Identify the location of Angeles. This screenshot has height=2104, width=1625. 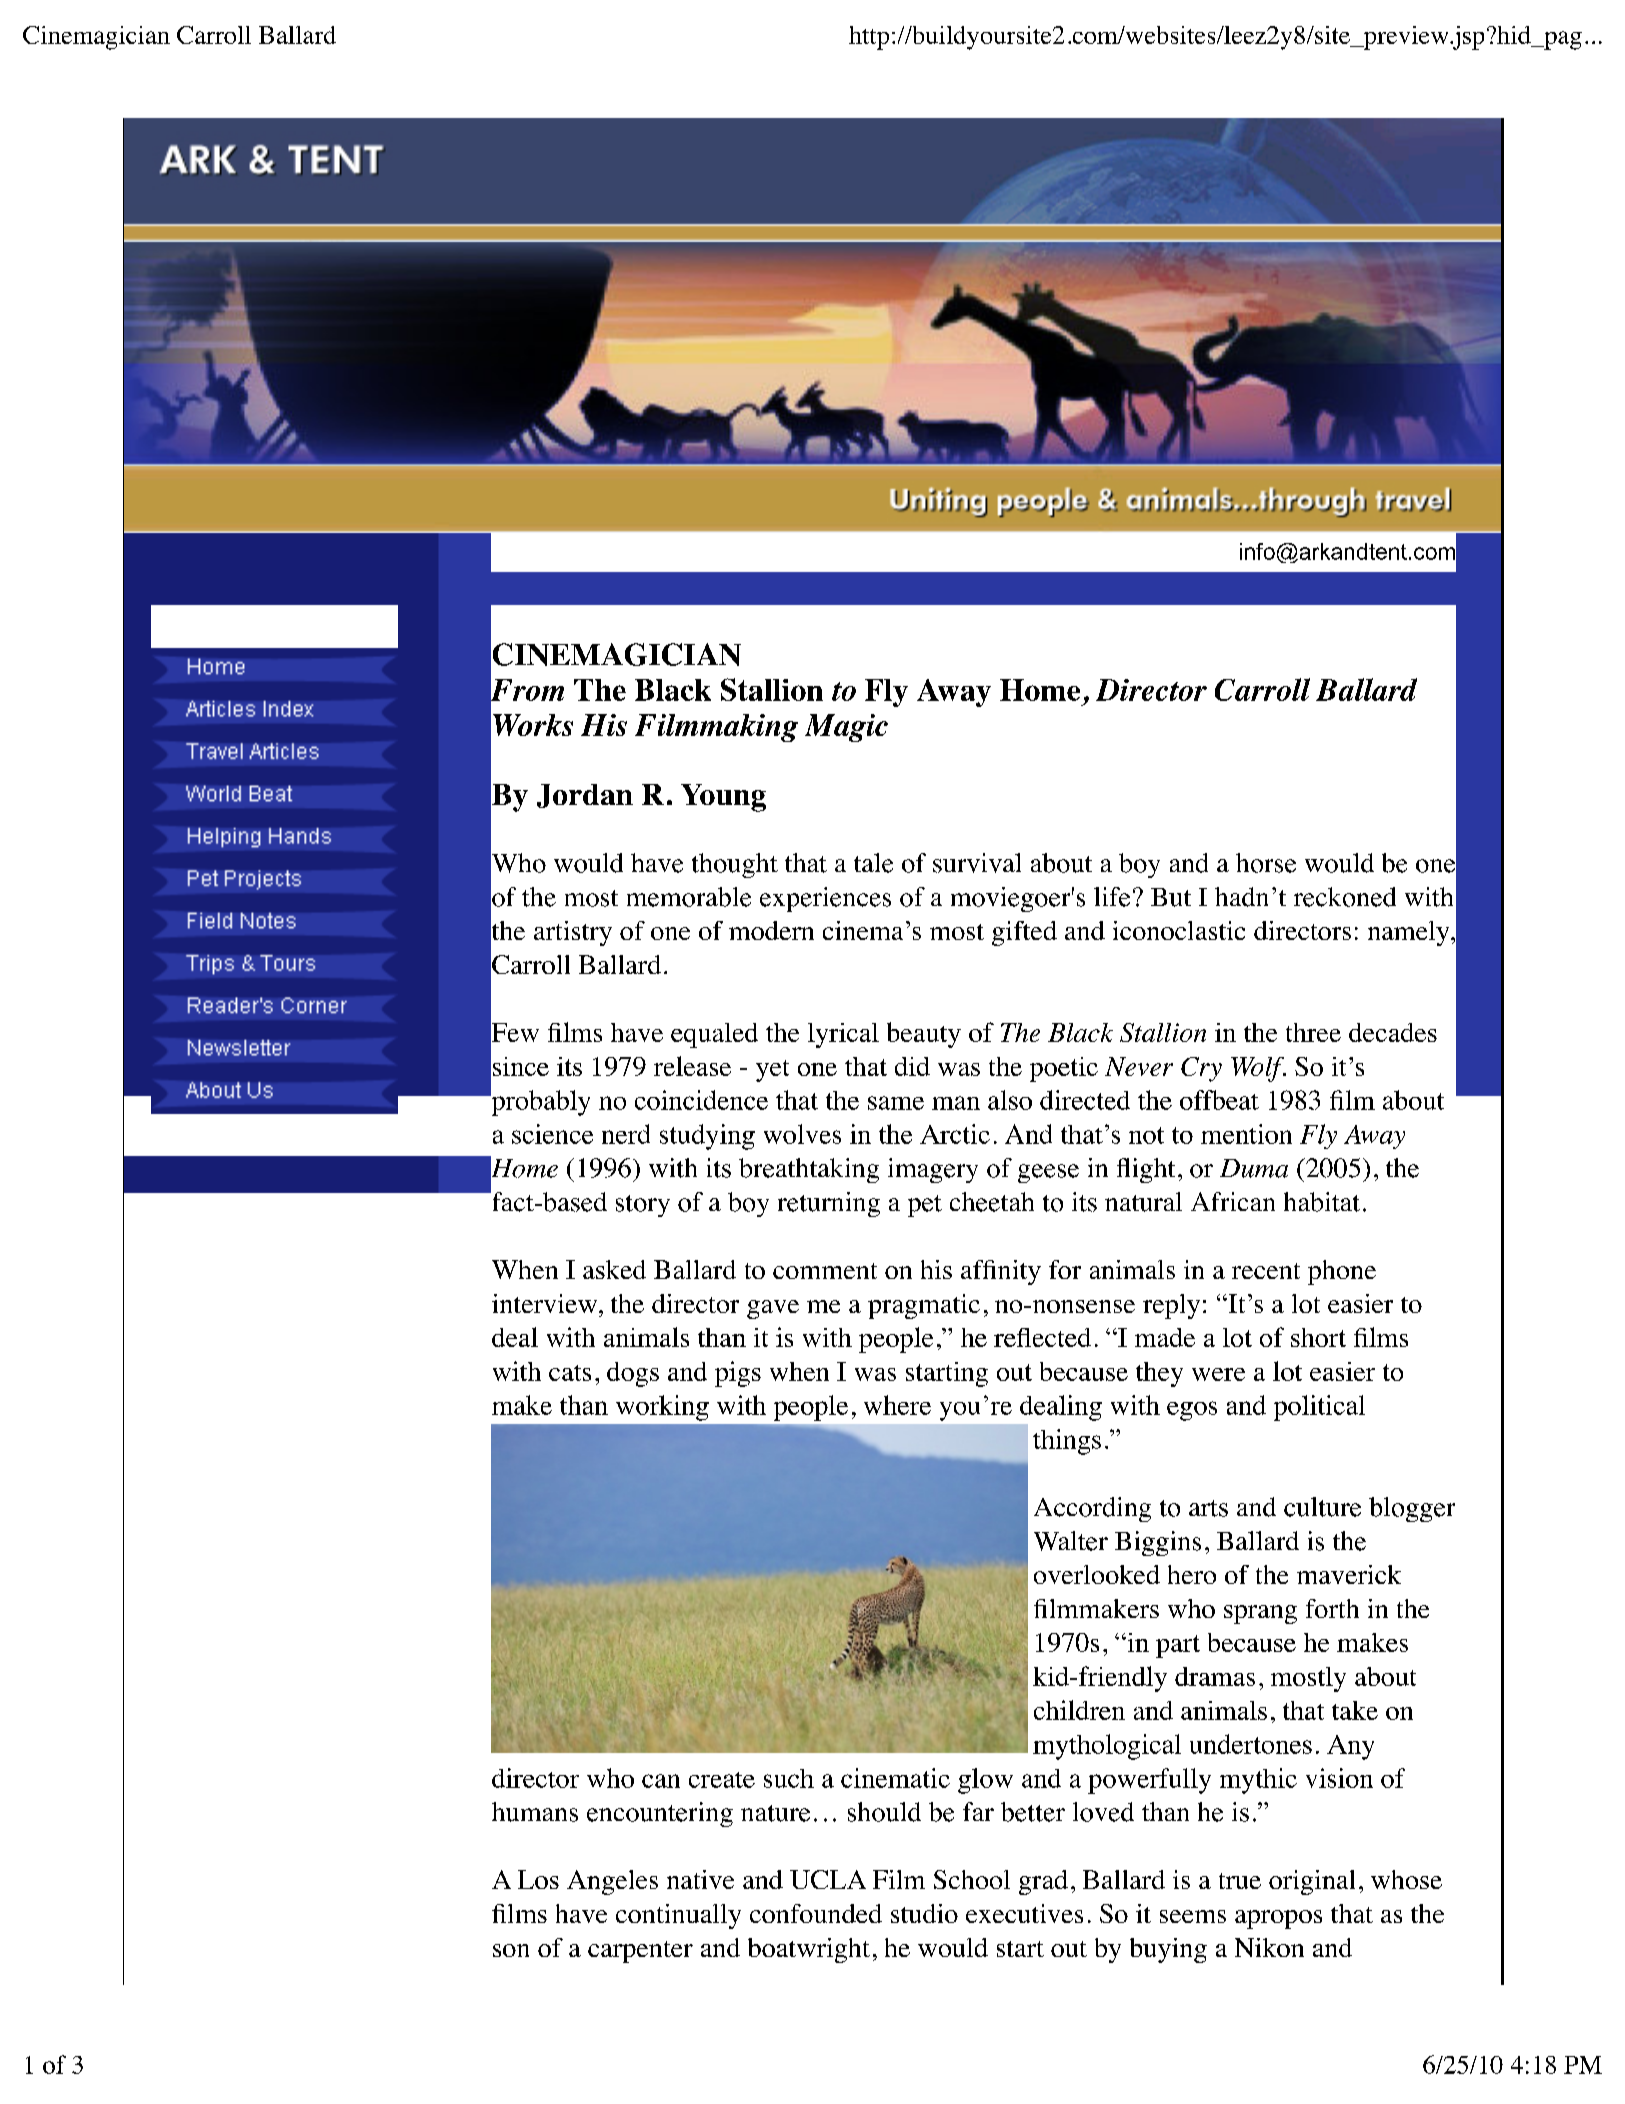
(612, 1882).
